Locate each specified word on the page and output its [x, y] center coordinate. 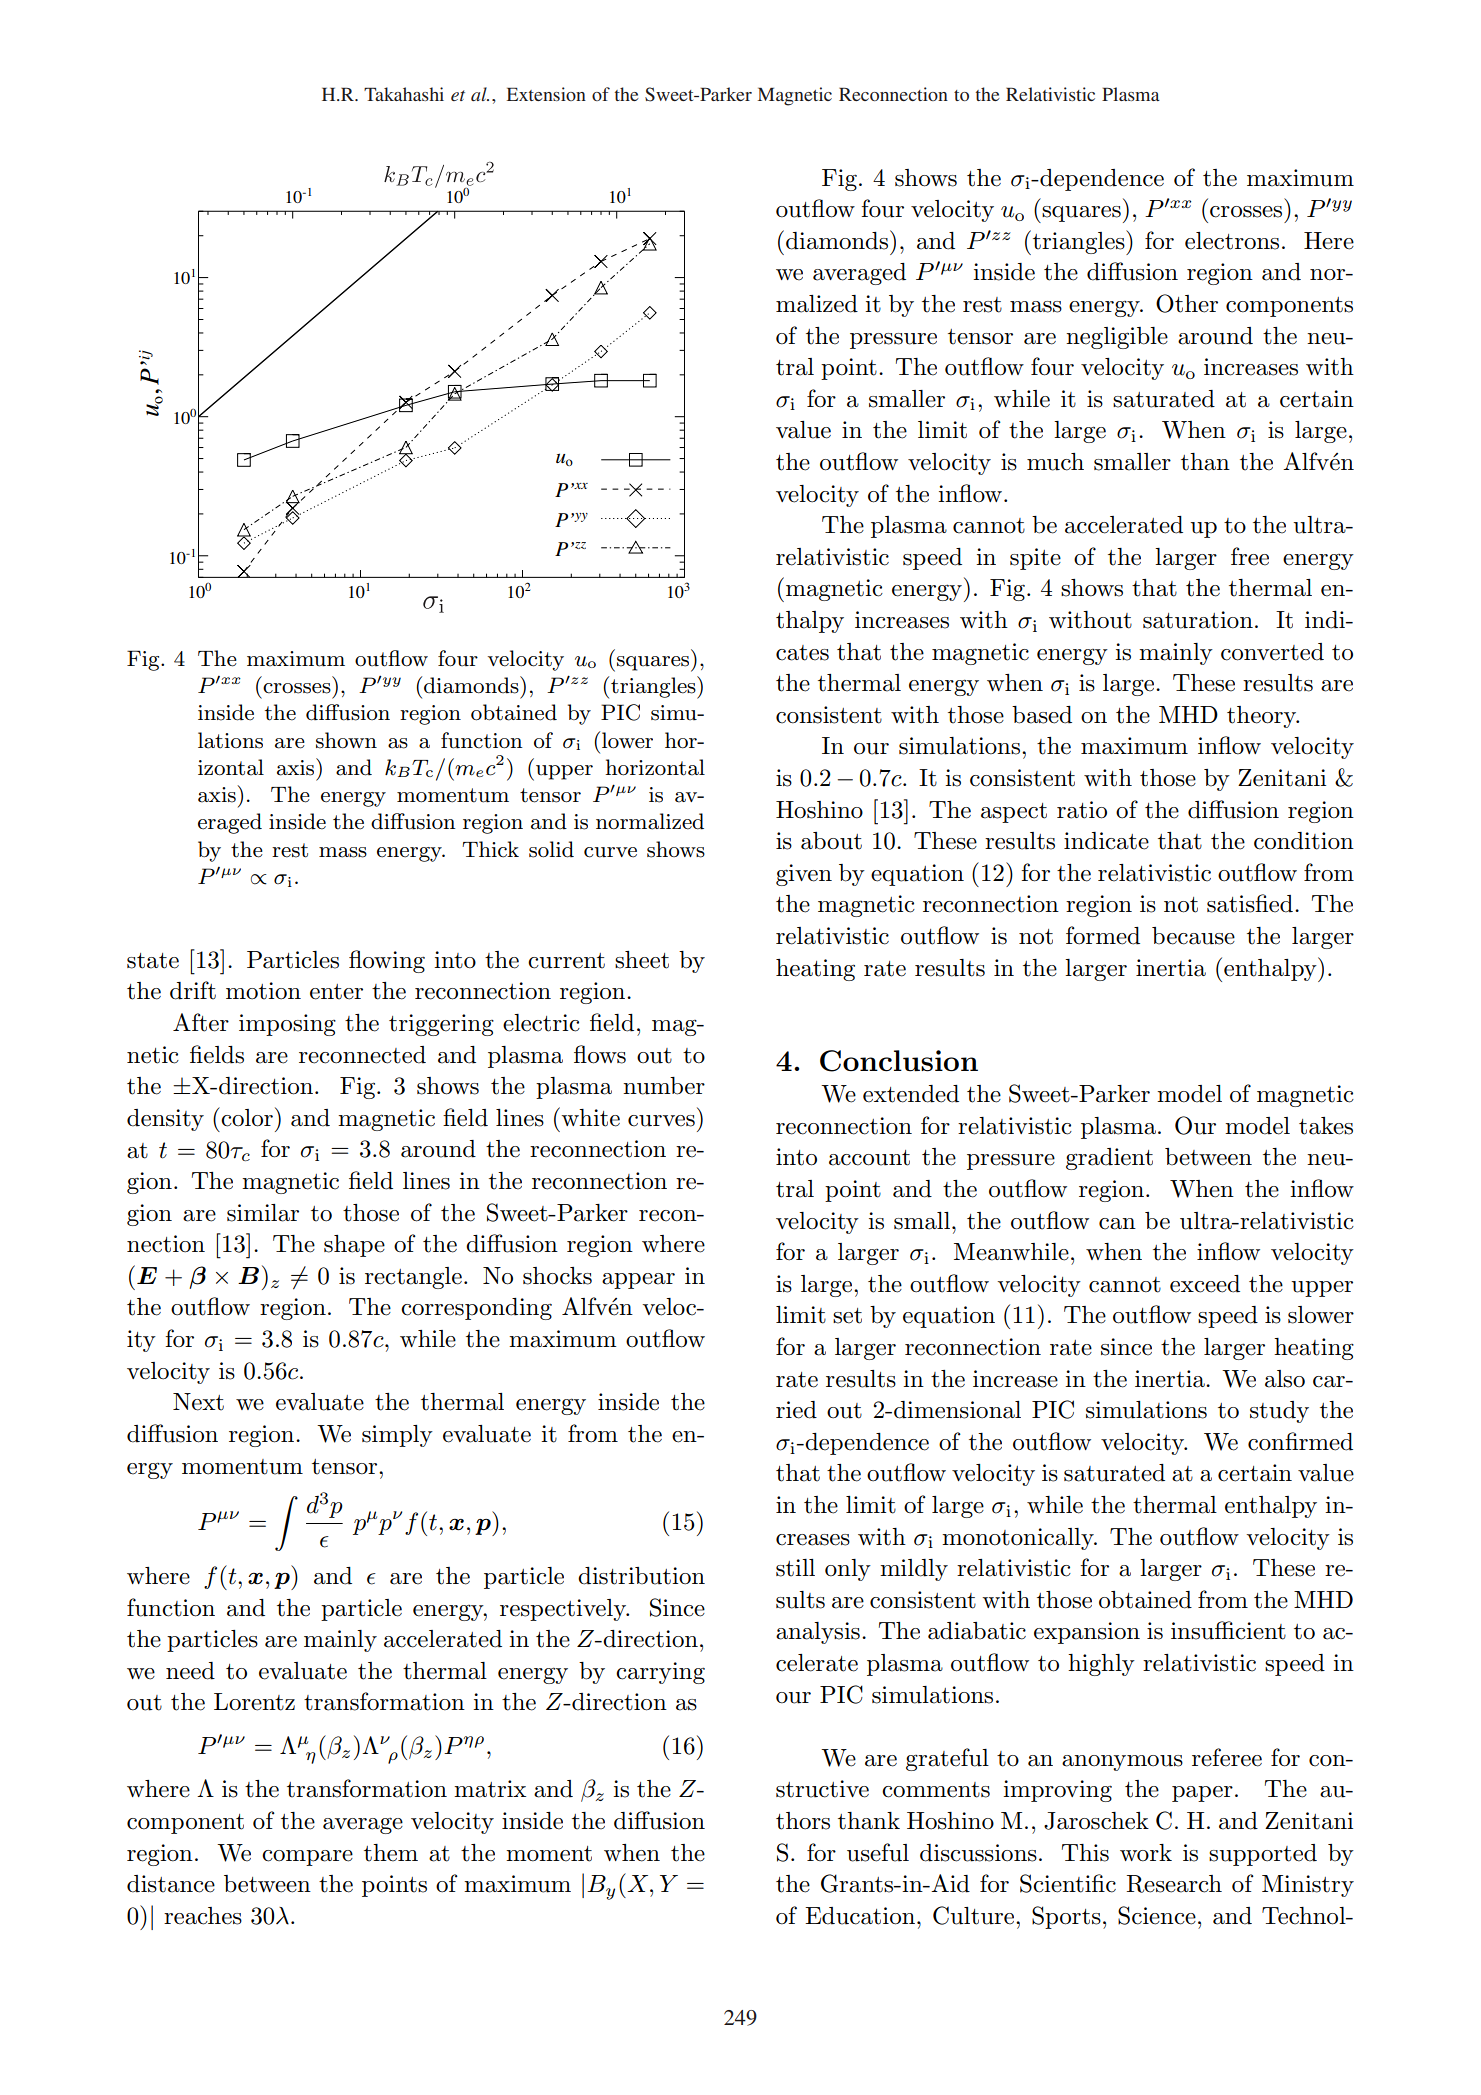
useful [878, 1852]
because [1193, 936]
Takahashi [404, 94]
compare [307, 1858]
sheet [642, 960]
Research [1174, 1884]
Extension [546, 94]
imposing [287, 1025]
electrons [1232, 241]
